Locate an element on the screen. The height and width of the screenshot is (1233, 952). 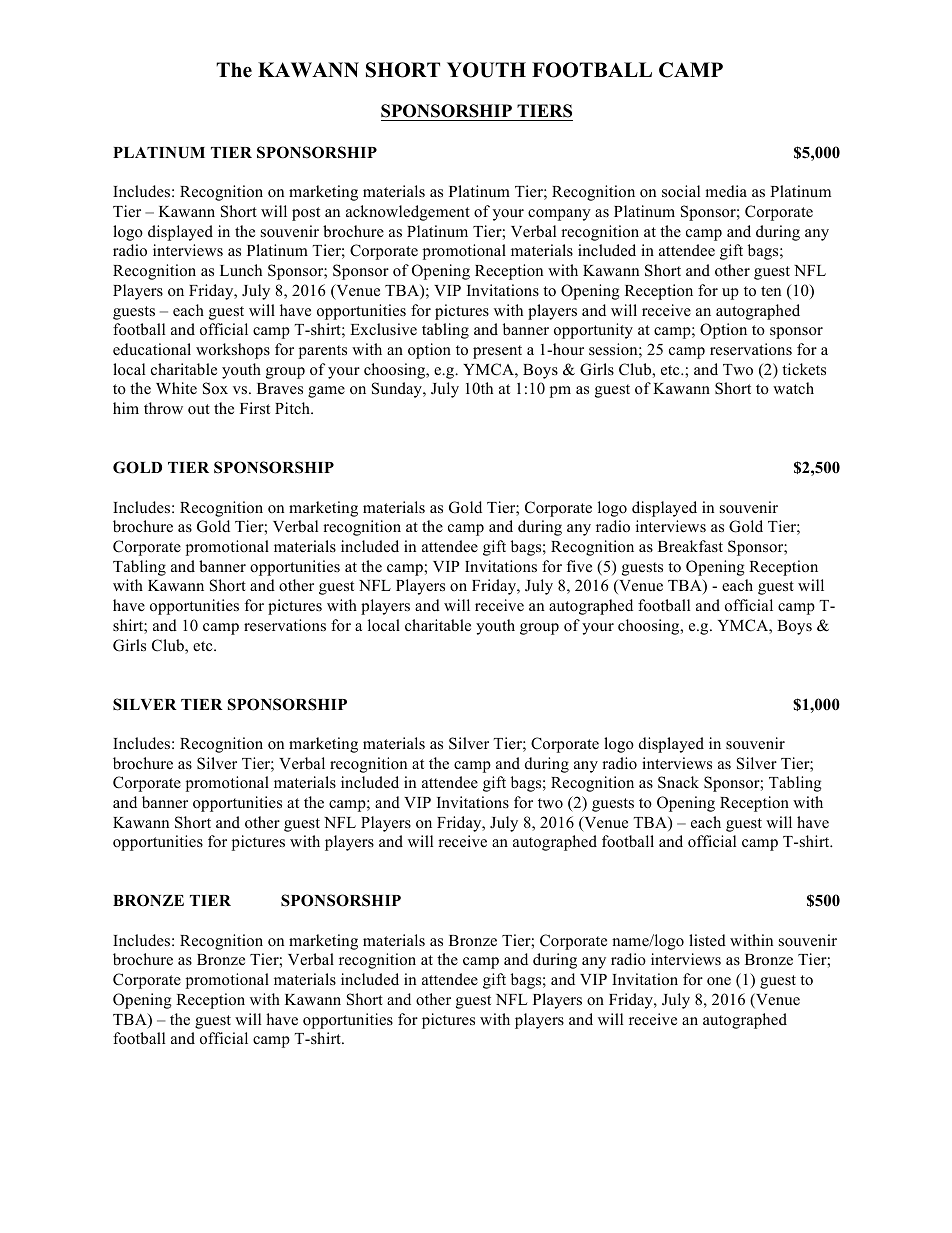
media is located at coordinates (726, 191).
